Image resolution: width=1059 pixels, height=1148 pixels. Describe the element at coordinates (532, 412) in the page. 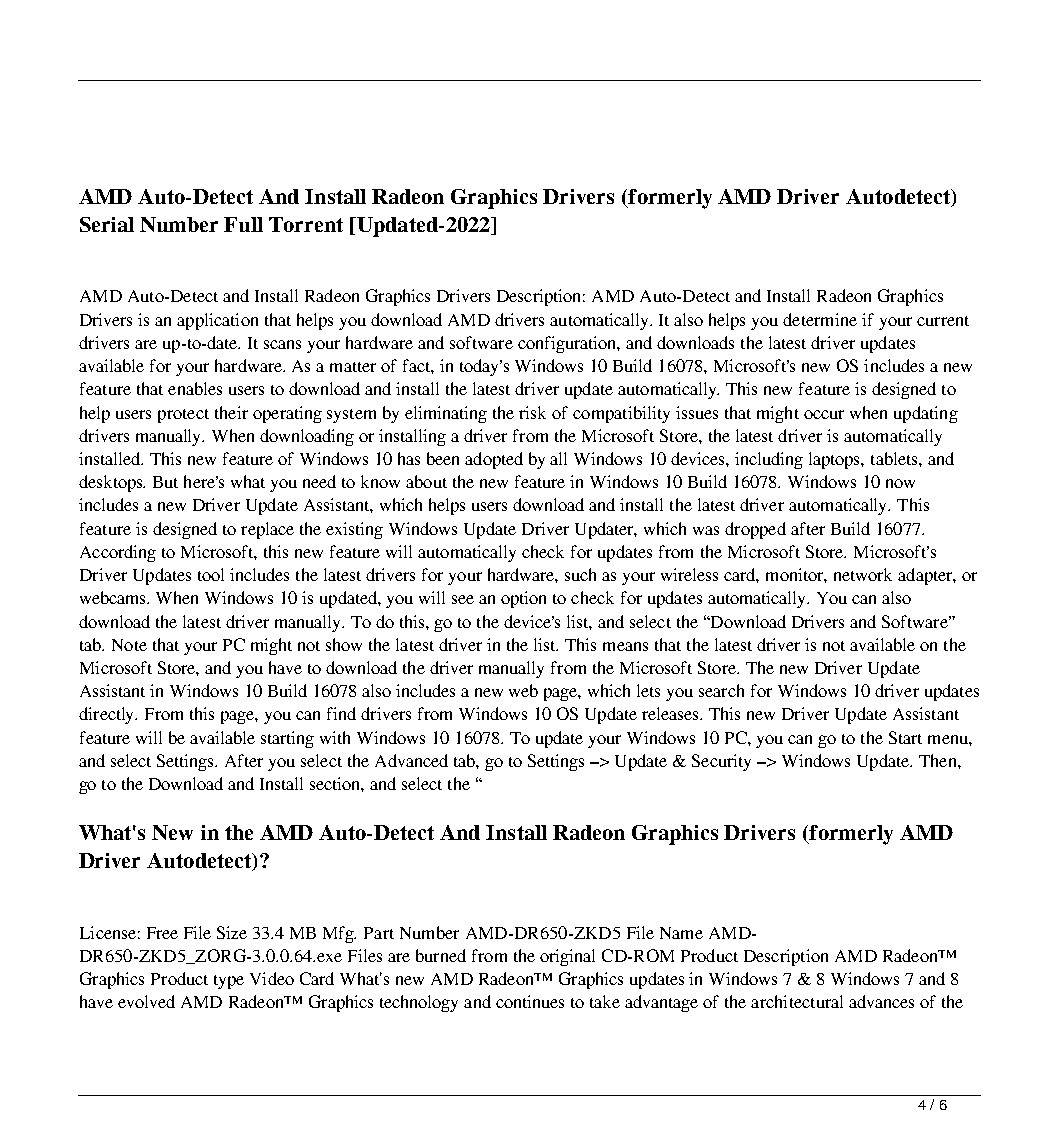

I see `risk` at that location.
